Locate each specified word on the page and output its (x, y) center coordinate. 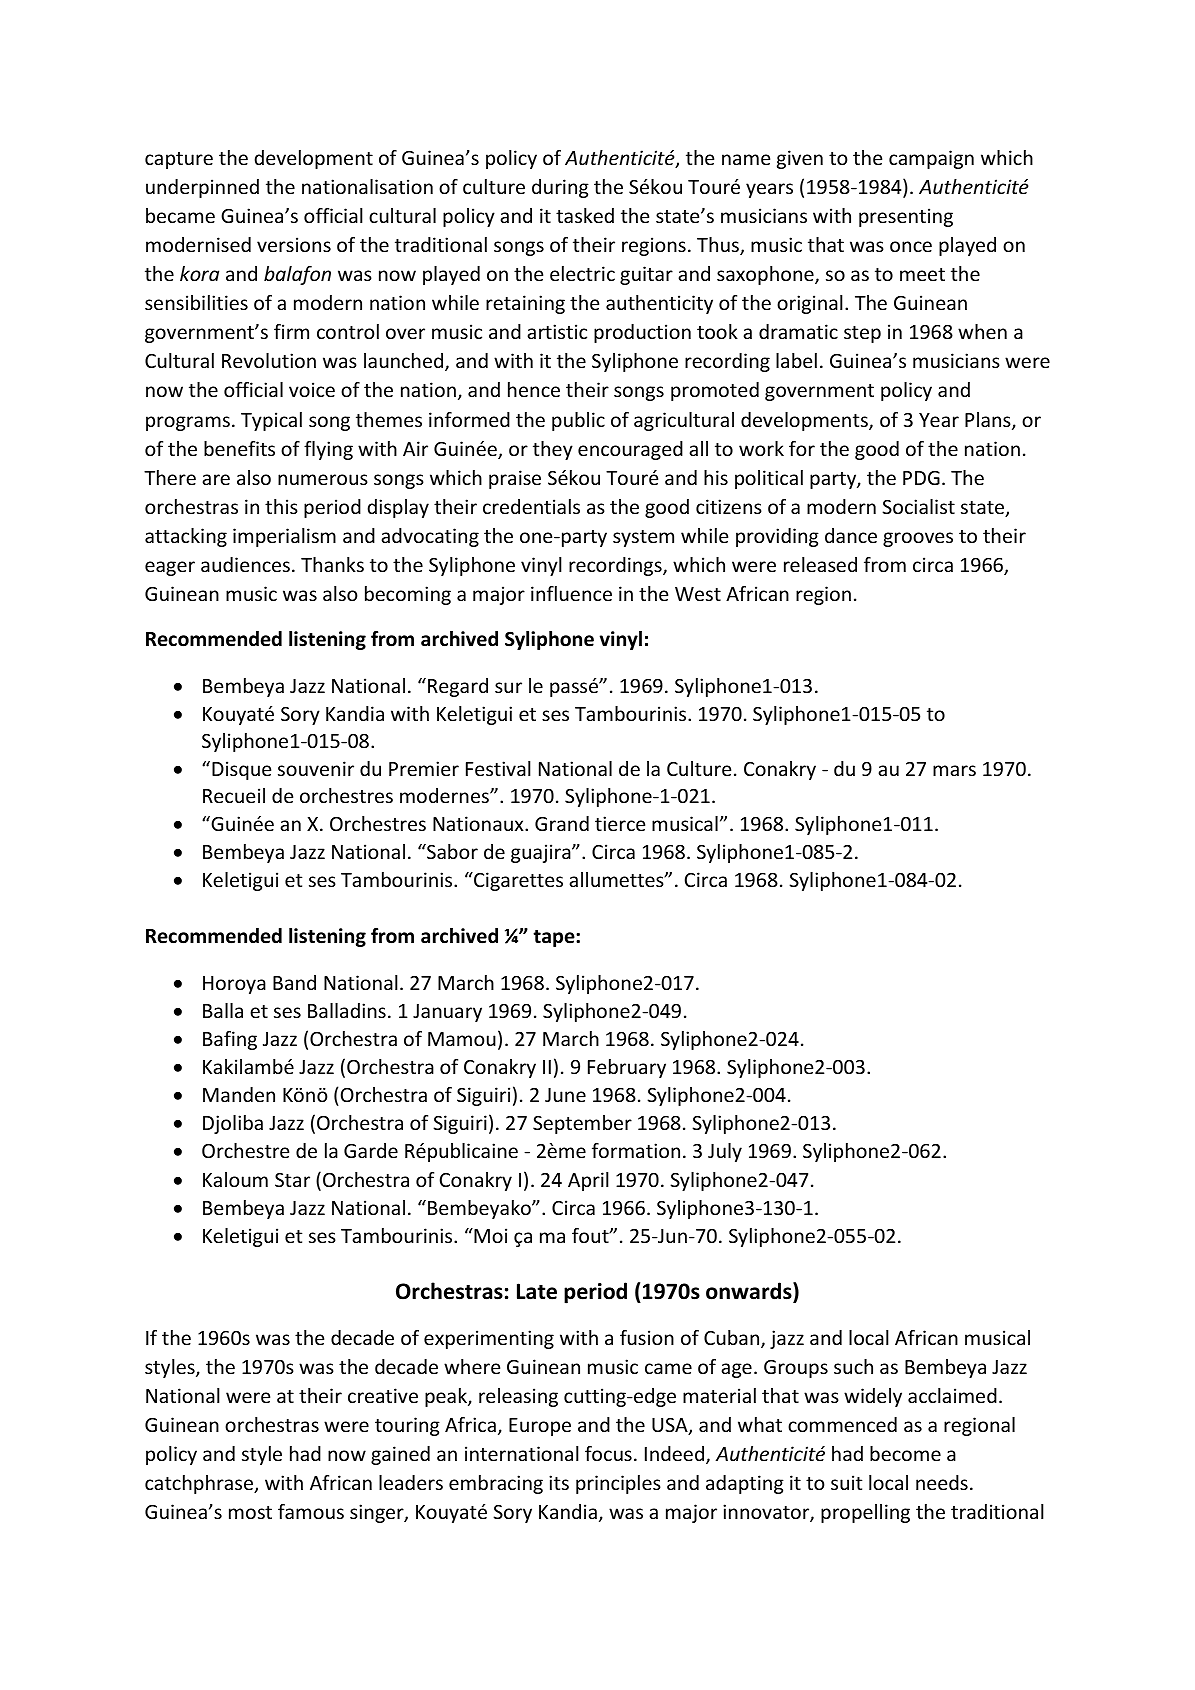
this (281, 506)
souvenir (316, 768)
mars (954, 770)
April (588, 1181)
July (725, 1152)
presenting (906, 217)
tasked (585, 215)
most (250, 1512)
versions (294, 244)
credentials (531, 506)
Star (292, 1180)
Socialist (918, 506)
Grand (562, 823)
